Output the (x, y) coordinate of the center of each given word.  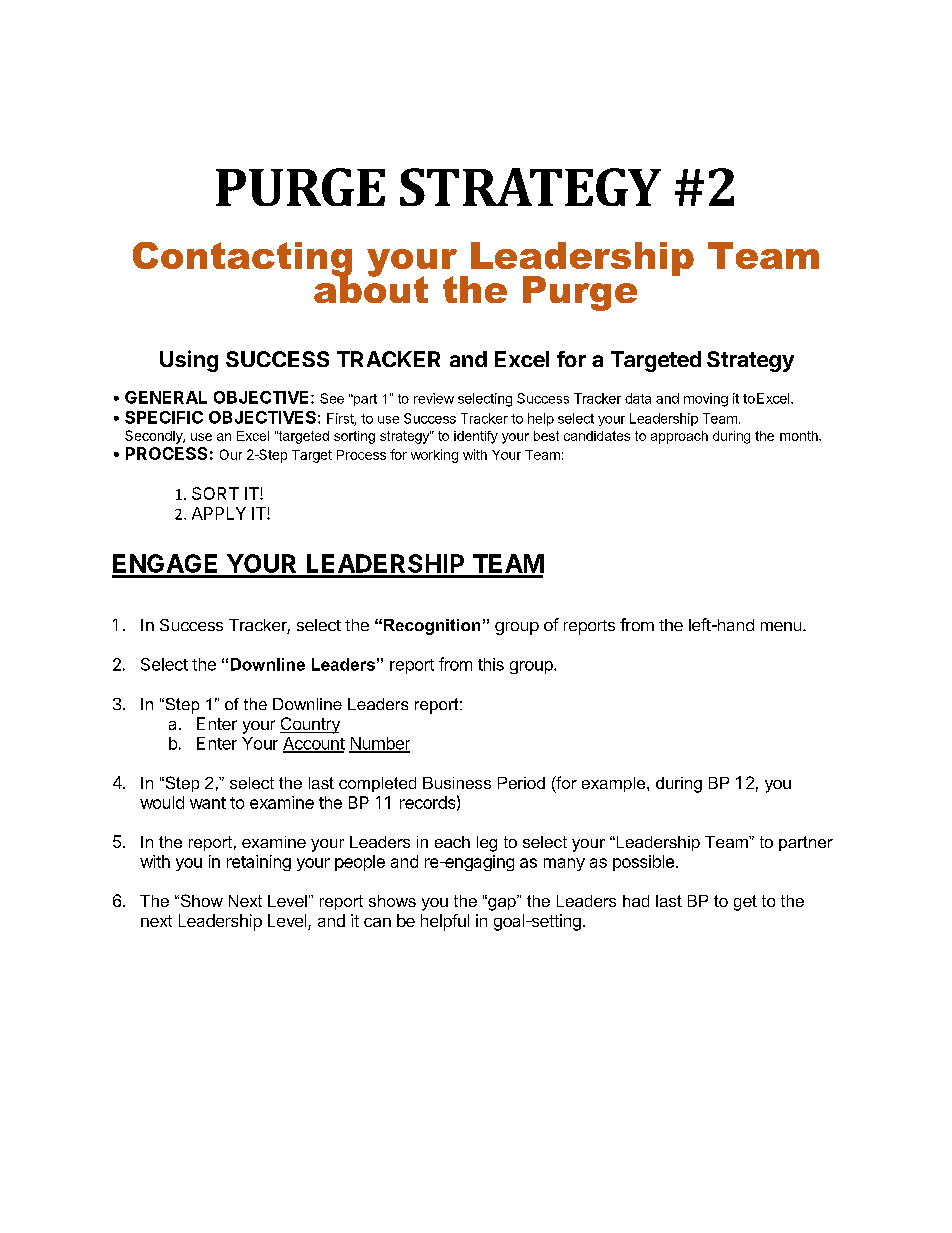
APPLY (219, 513)
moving (706, 400)
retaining (259, 863)
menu (781, 626)
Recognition (432, 627)
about (371, 288)
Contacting (242, 260)
